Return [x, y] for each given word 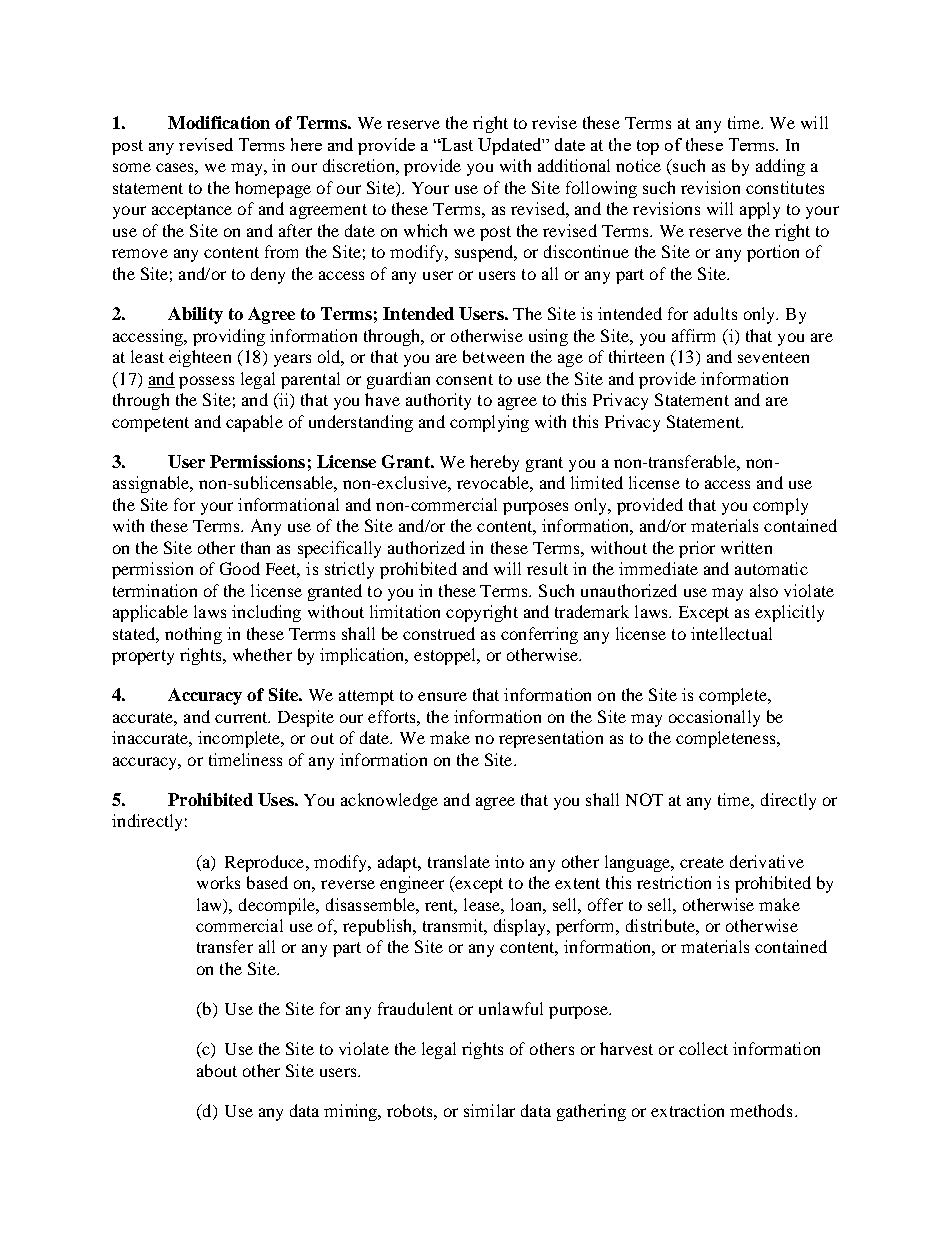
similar [489, 1110]
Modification [219, 122]
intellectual [731, 633]
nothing [193, 635]
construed [439, 633]
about [217, 1070]
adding [780, 167]
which [425, 230]
